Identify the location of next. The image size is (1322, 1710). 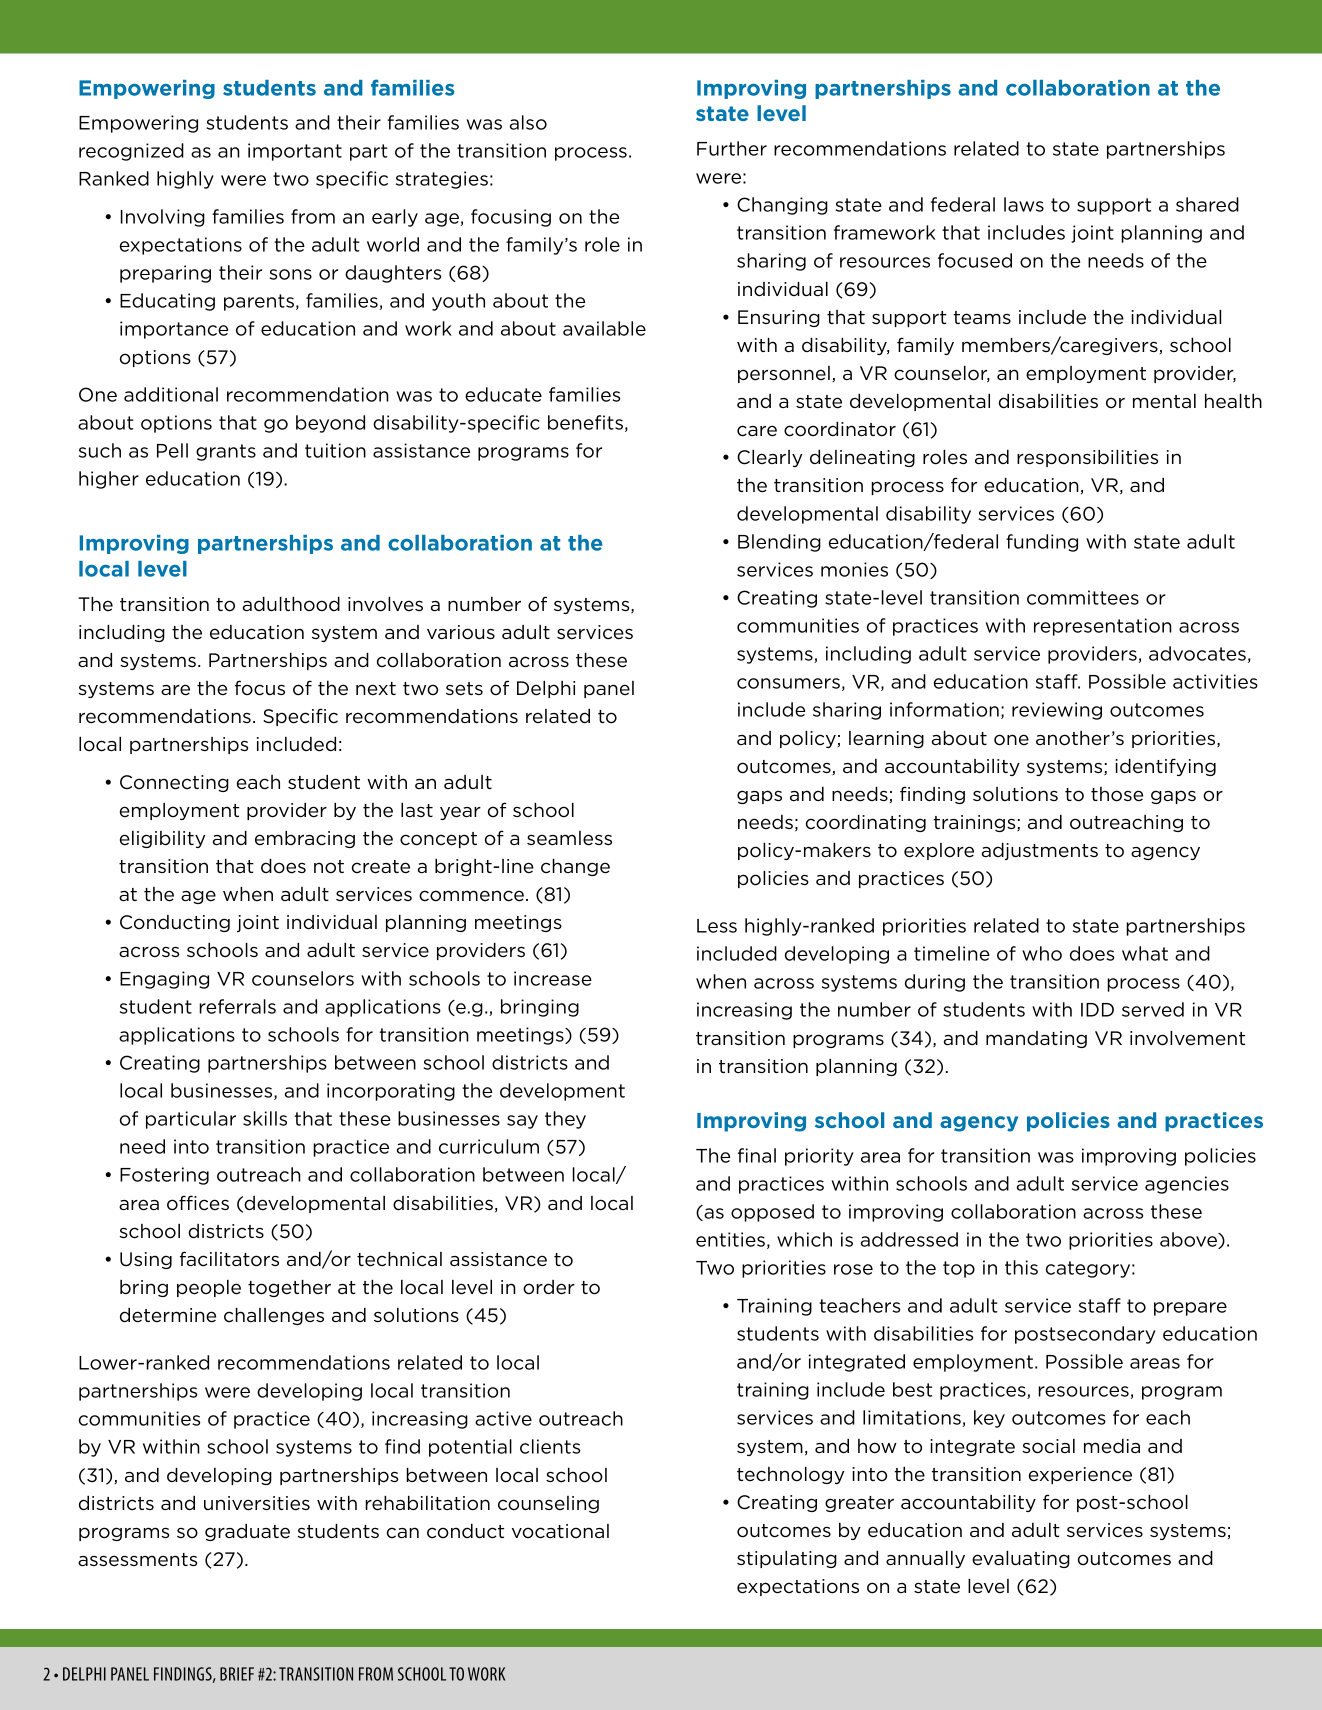
(376, 689).
